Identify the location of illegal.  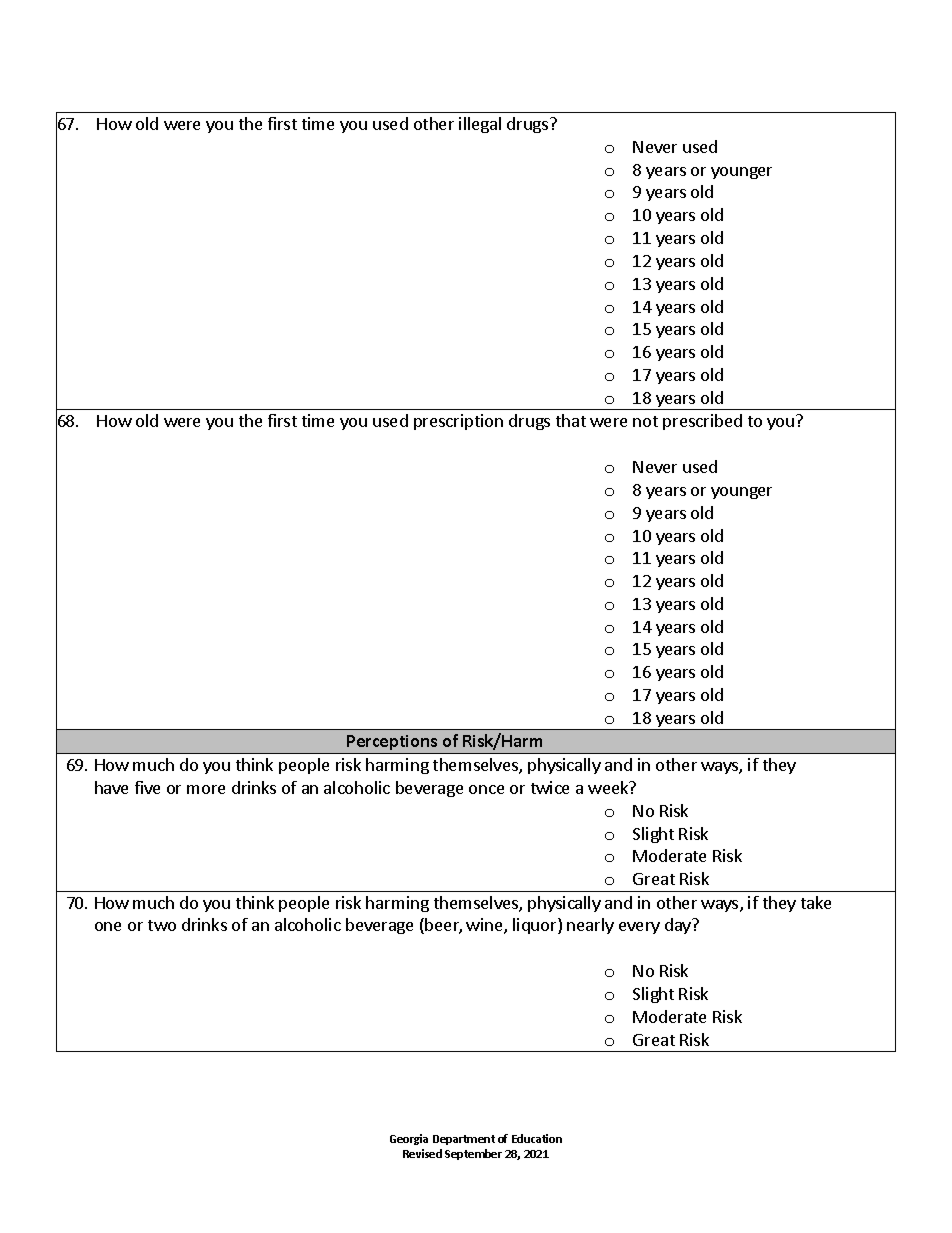
(480, 125).
